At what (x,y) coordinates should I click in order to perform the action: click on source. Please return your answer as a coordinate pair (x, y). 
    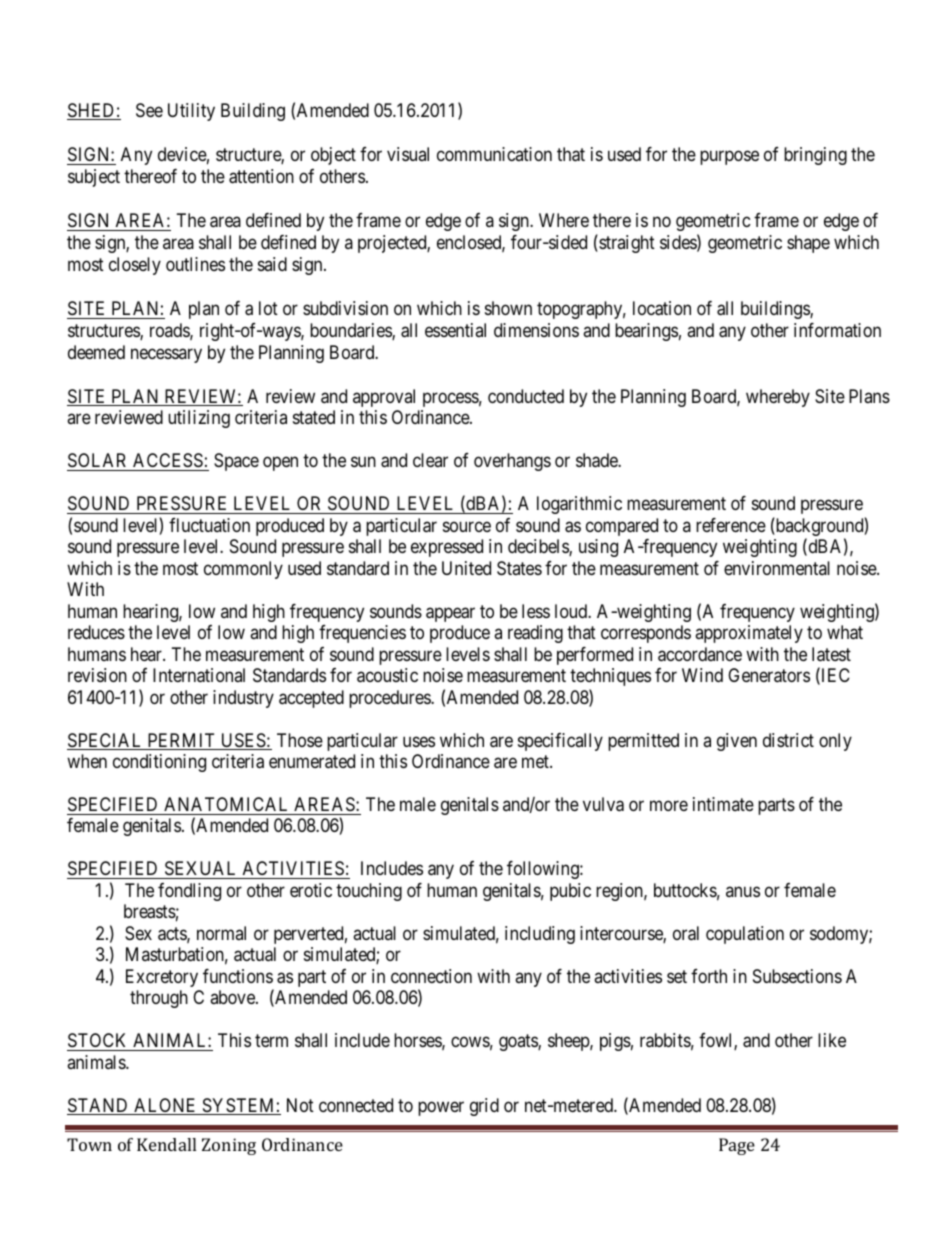
    Looking at the image, I should click on (467, 526).
